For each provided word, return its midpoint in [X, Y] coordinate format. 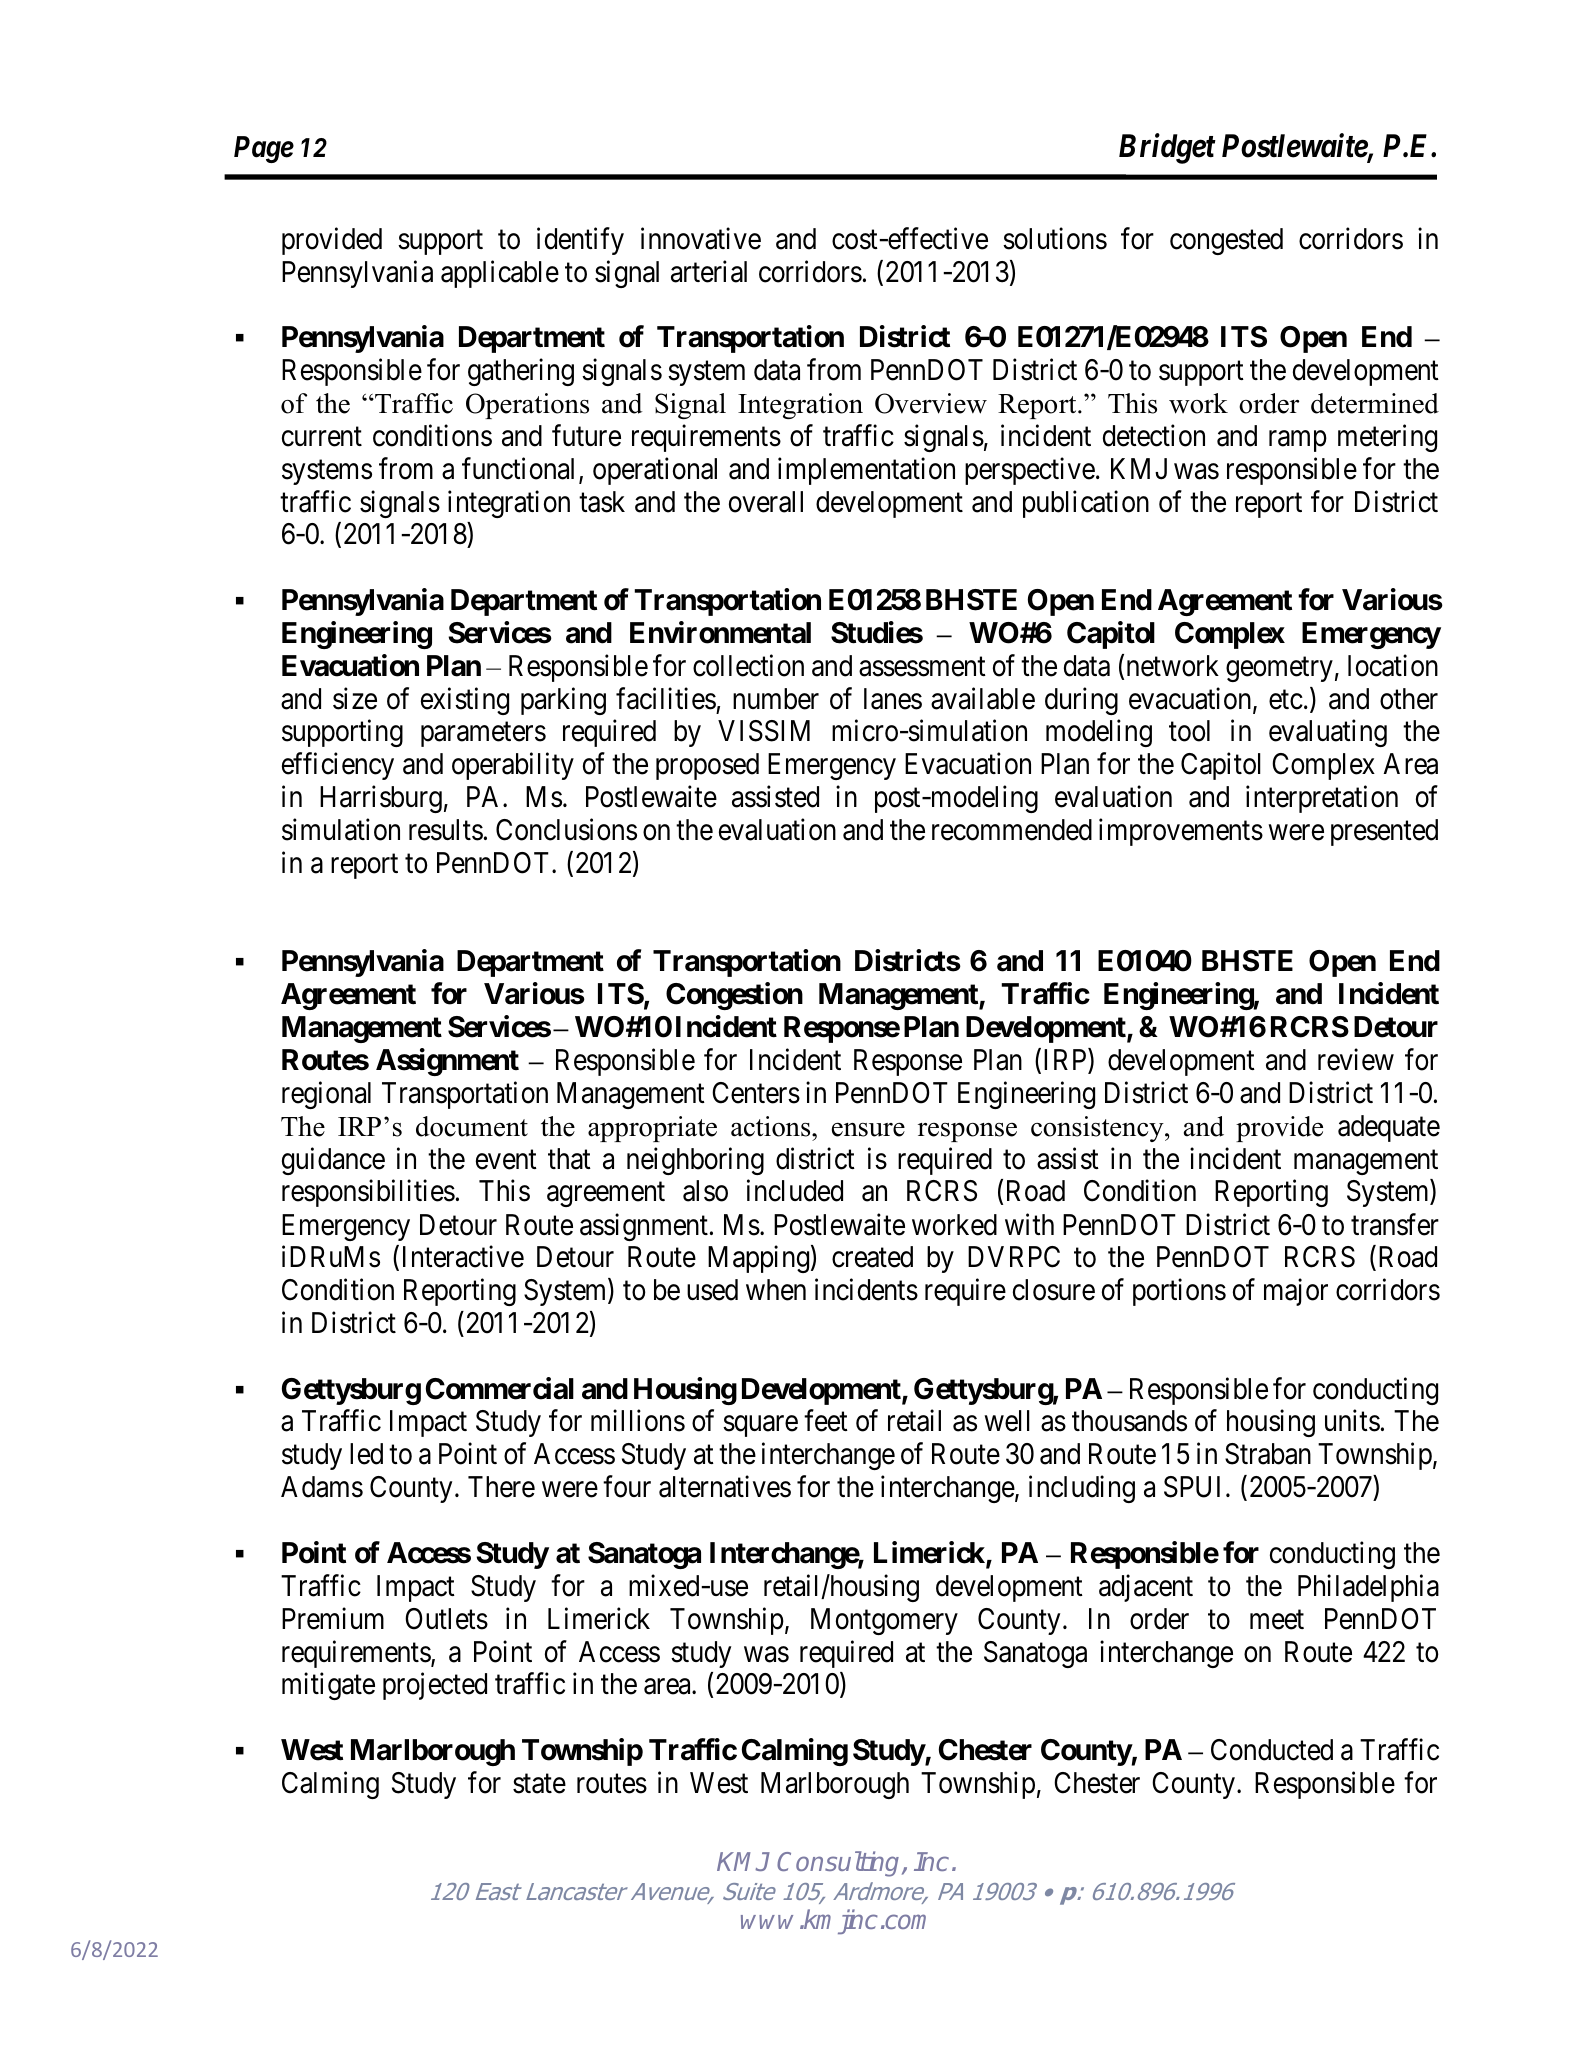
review [1356, 1060]
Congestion [734, 996]
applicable [500, 274]
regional [326, 1095]
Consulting [840, 1864]
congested [1226, 241]
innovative [701, 238]
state [539, 1784]
